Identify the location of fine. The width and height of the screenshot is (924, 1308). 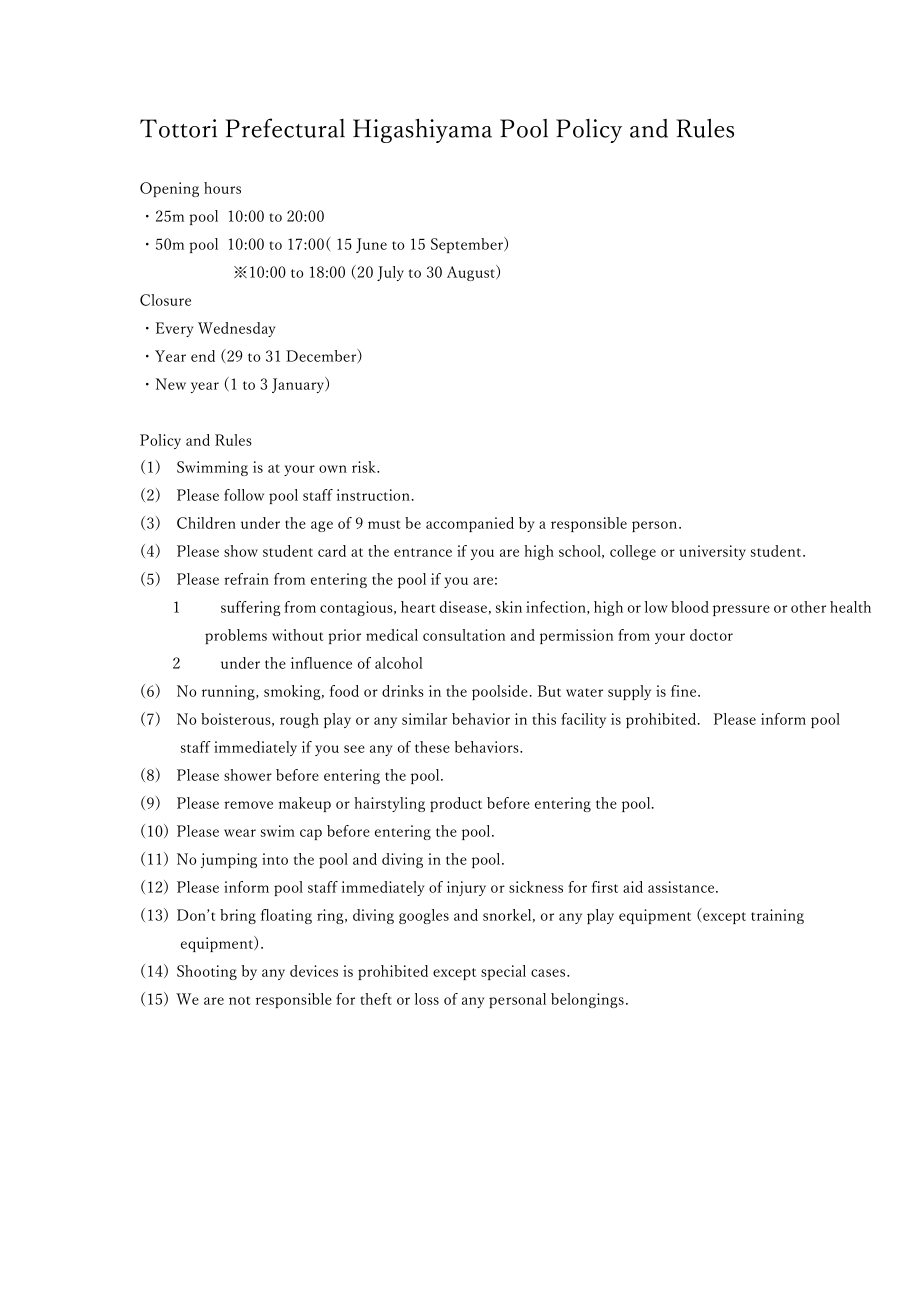
(685, 691).
